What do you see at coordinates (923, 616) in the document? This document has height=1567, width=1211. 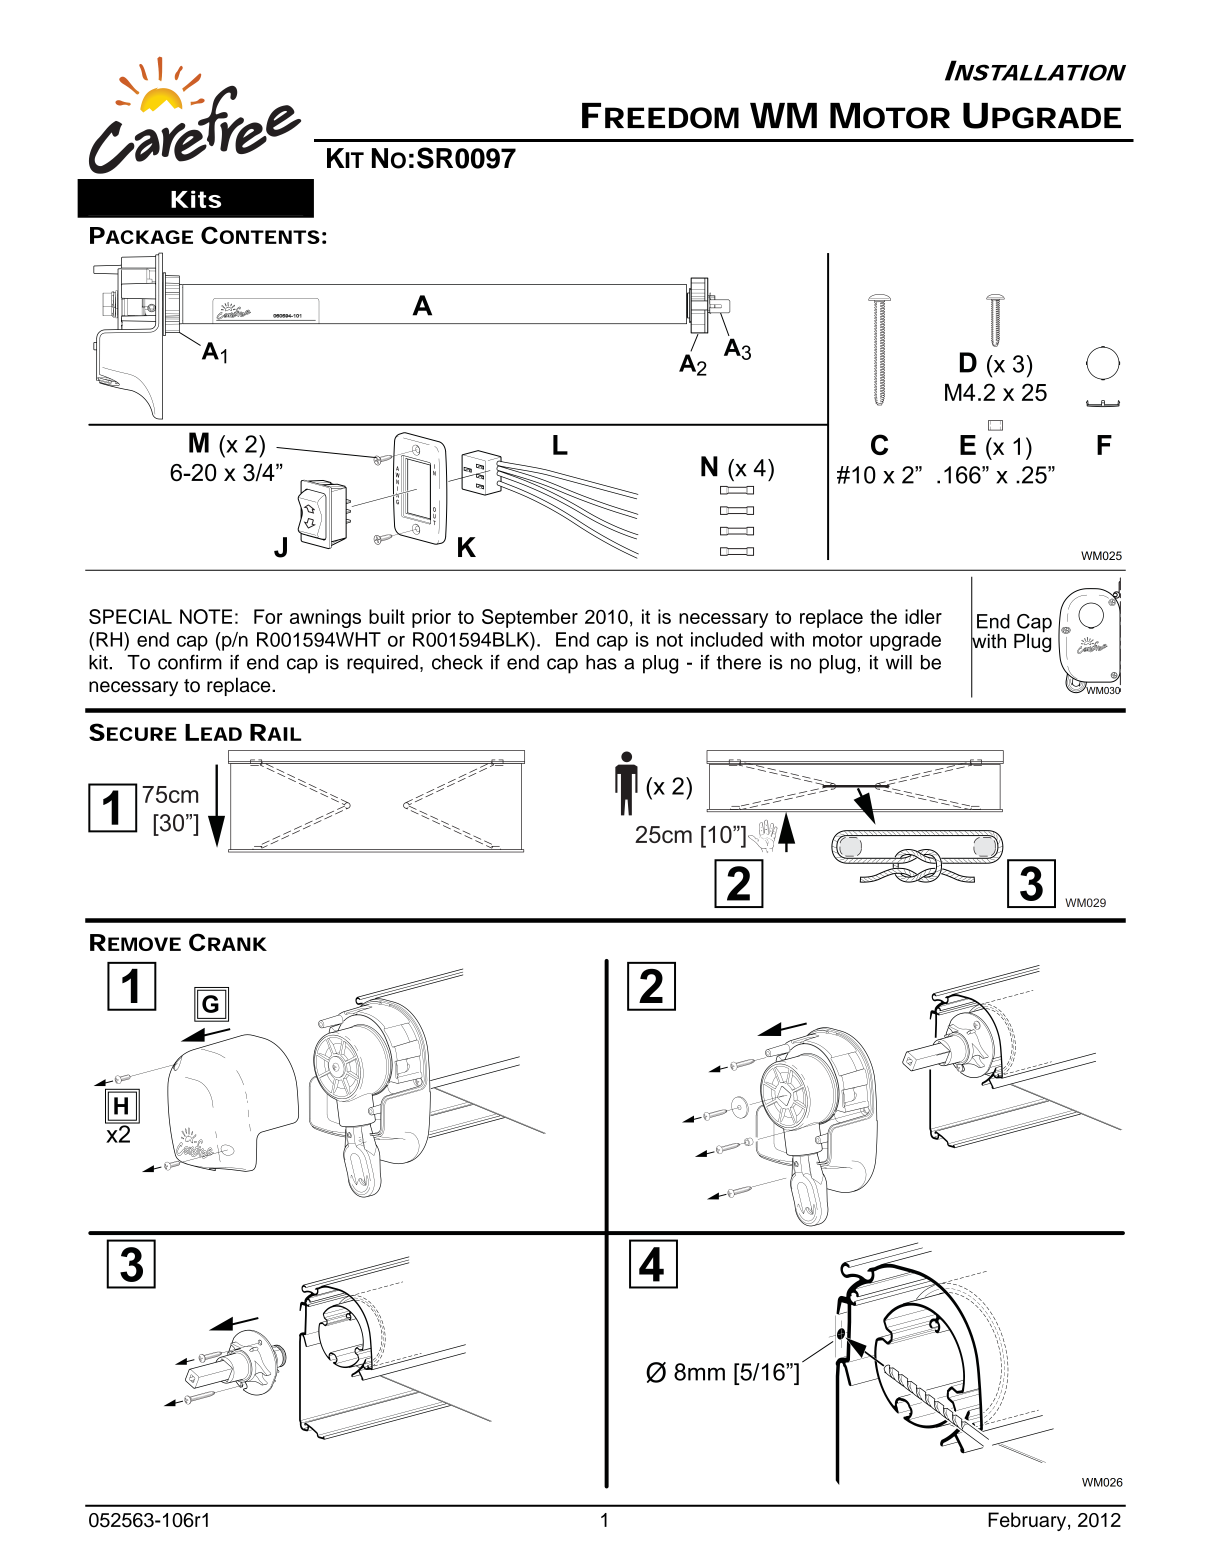 I see `idler` at bounding box center [923, 616].
